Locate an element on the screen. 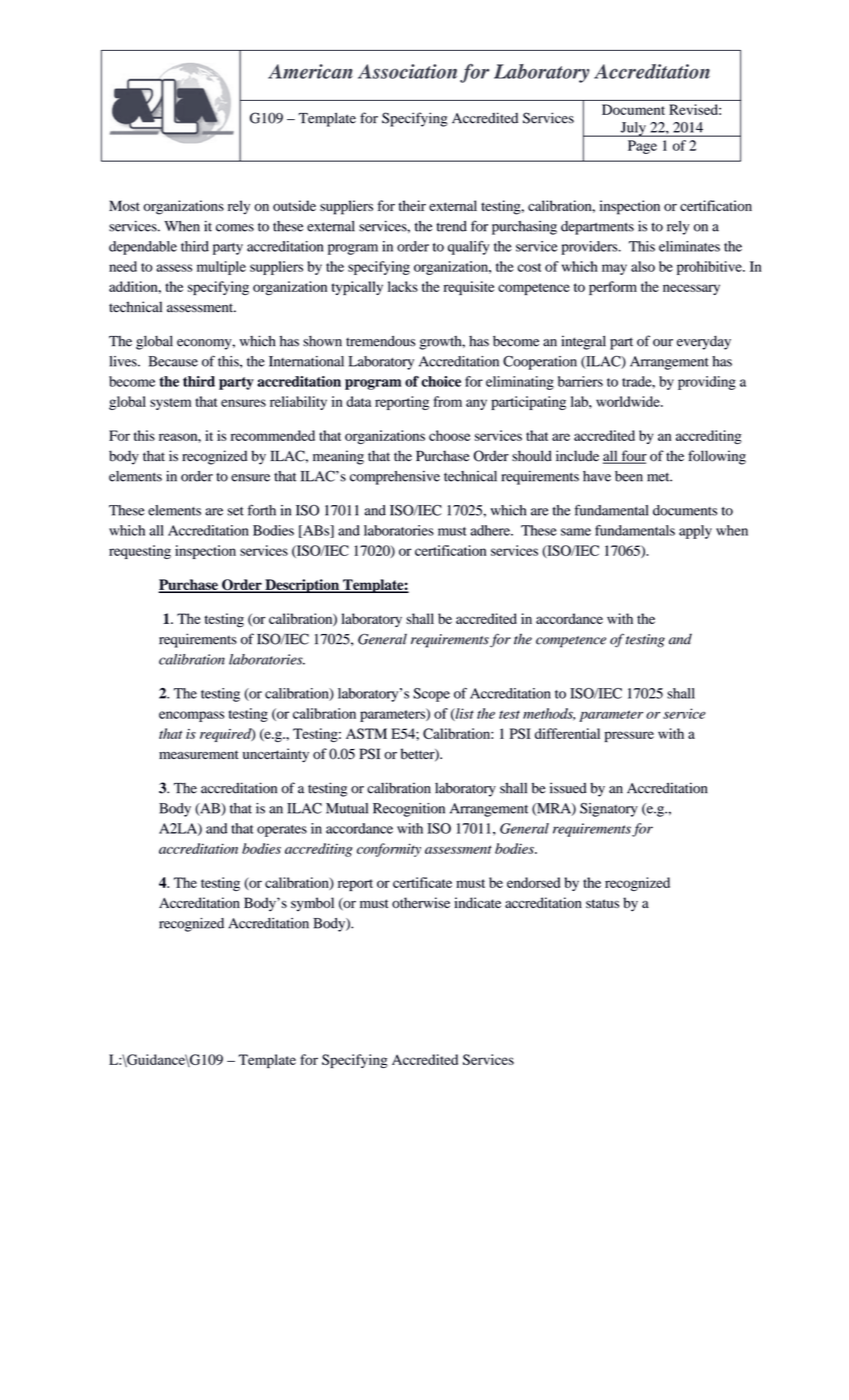  qualify is located at coordinates (468, 248).
